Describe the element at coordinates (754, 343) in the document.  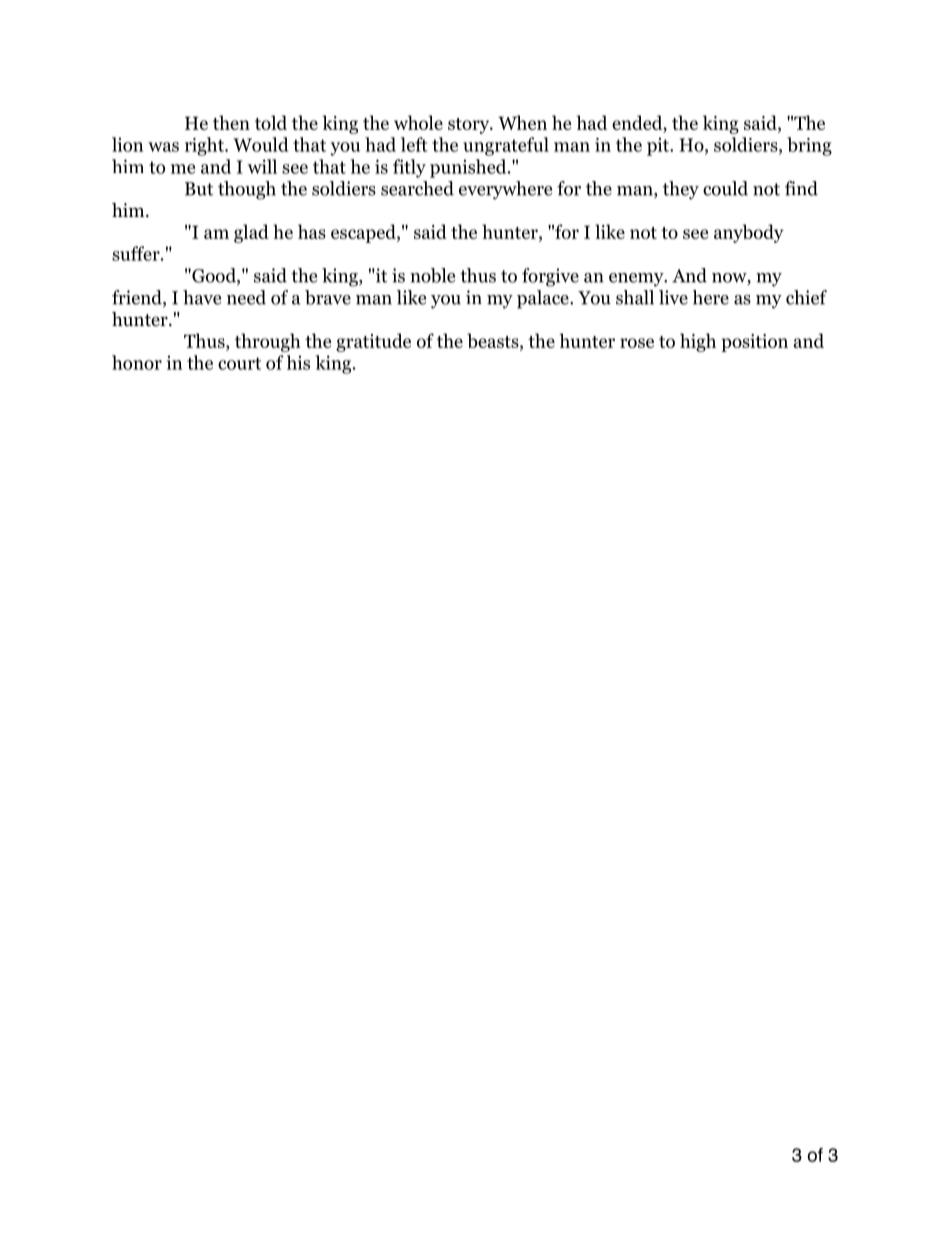
I see `position` at that location.
